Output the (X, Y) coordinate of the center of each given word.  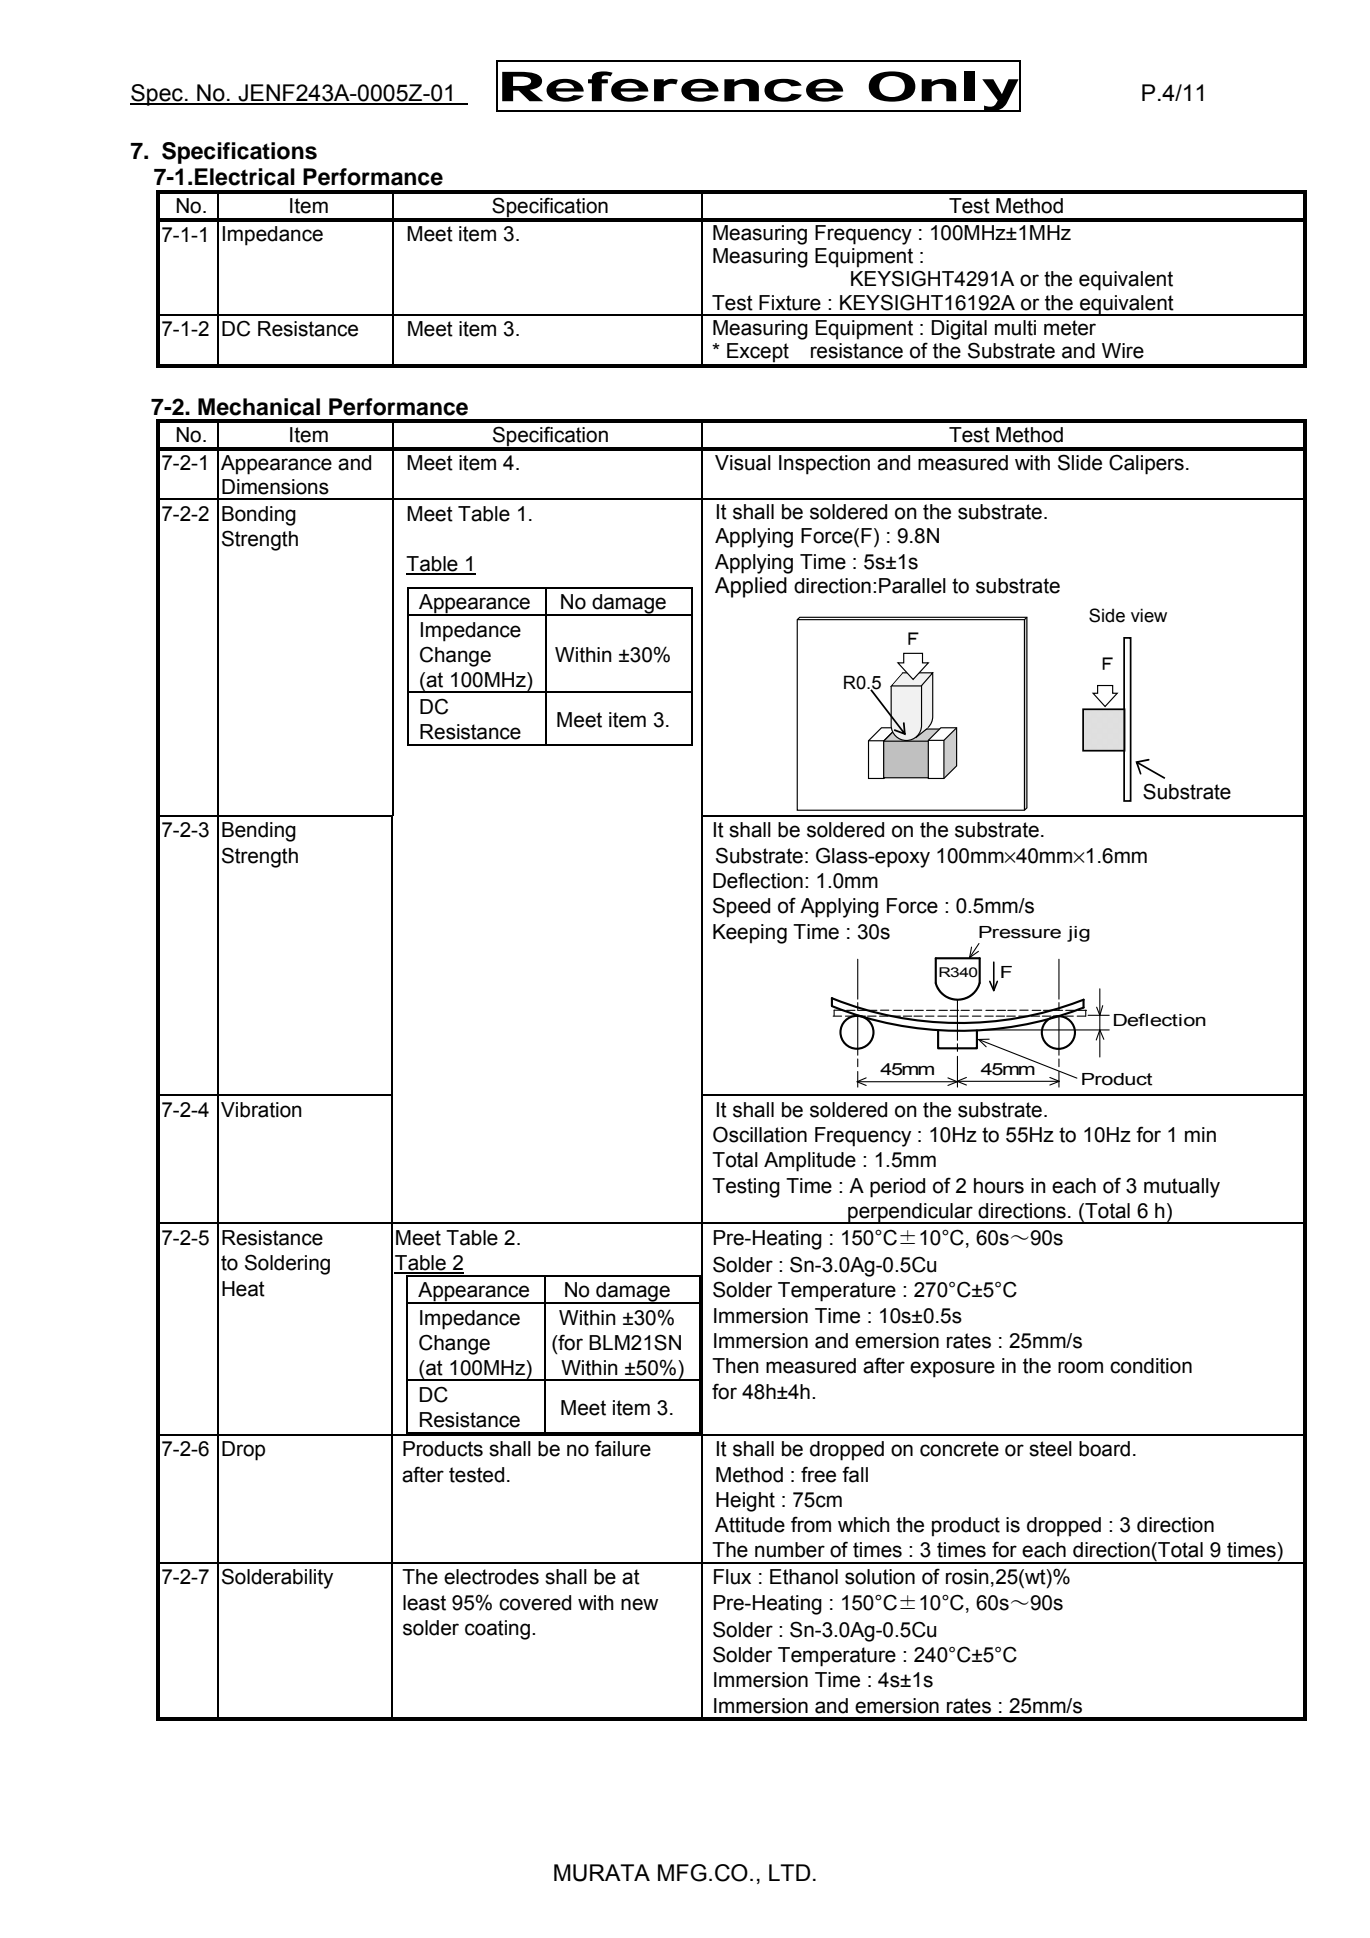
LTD (790, 1872)
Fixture (790, 303)
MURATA (602, 1873)
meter (1070, 328)
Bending (259, 832)
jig (1078, 934)
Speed (741, 907)
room (1080, 1367)
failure (623, 1448)
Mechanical (259, 407)
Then (735, 1366)
